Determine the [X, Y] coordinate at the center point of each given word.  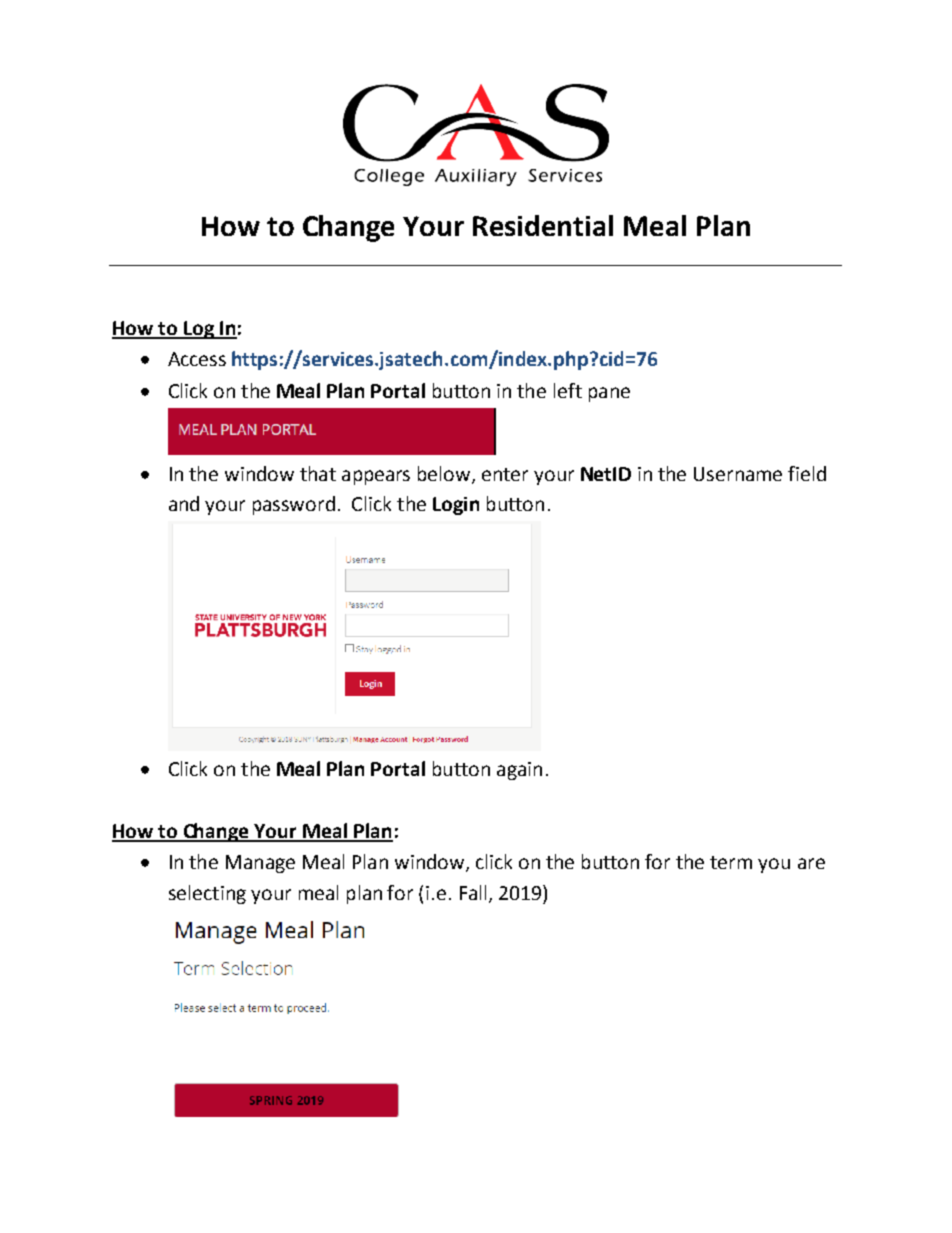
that [318, 473]
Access [197, 359]
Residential [543, 225]
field [807, 473]
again [519, 771]
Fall [473, 892]
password [294, 505]
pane [609, 394]
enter [505, 474]
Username [738, 474]
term [731, 862]
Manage [260, 864]
